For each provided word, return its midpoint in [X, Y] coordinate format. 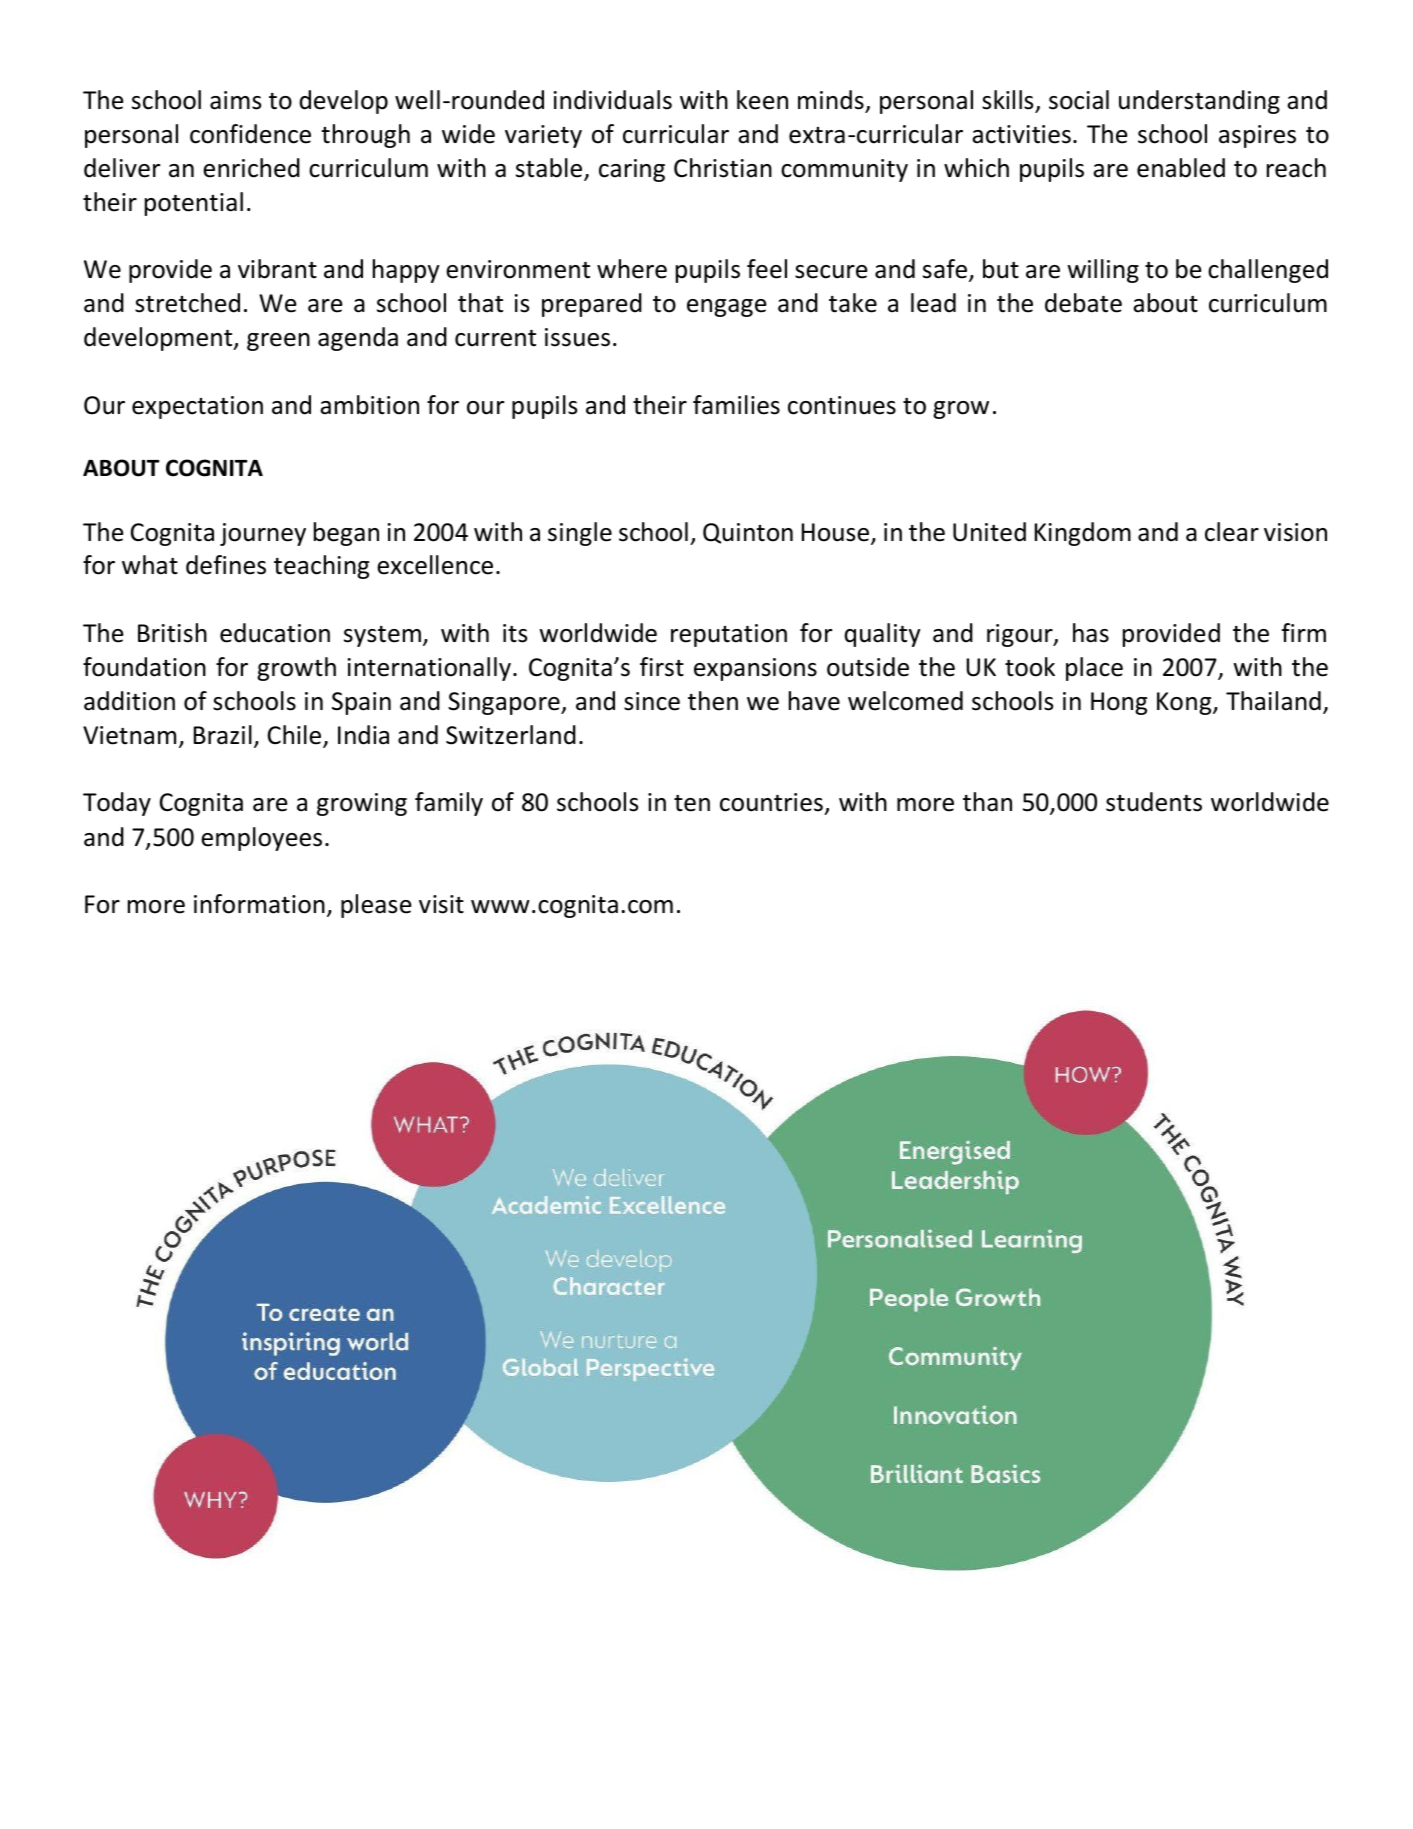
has [1091, 633]
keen [762, 100]
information [259, 904]
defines [226, 565]
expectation [197, 407]
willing [1103, 271]
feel [767, 269]
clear [1232, 532]
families [736, 405]
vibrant [277, 269]
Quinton [748, 533]
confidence [250, 134]
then [713, 701]
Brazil [223, 735]
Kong [1185, 703]
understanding [1199, 102]
